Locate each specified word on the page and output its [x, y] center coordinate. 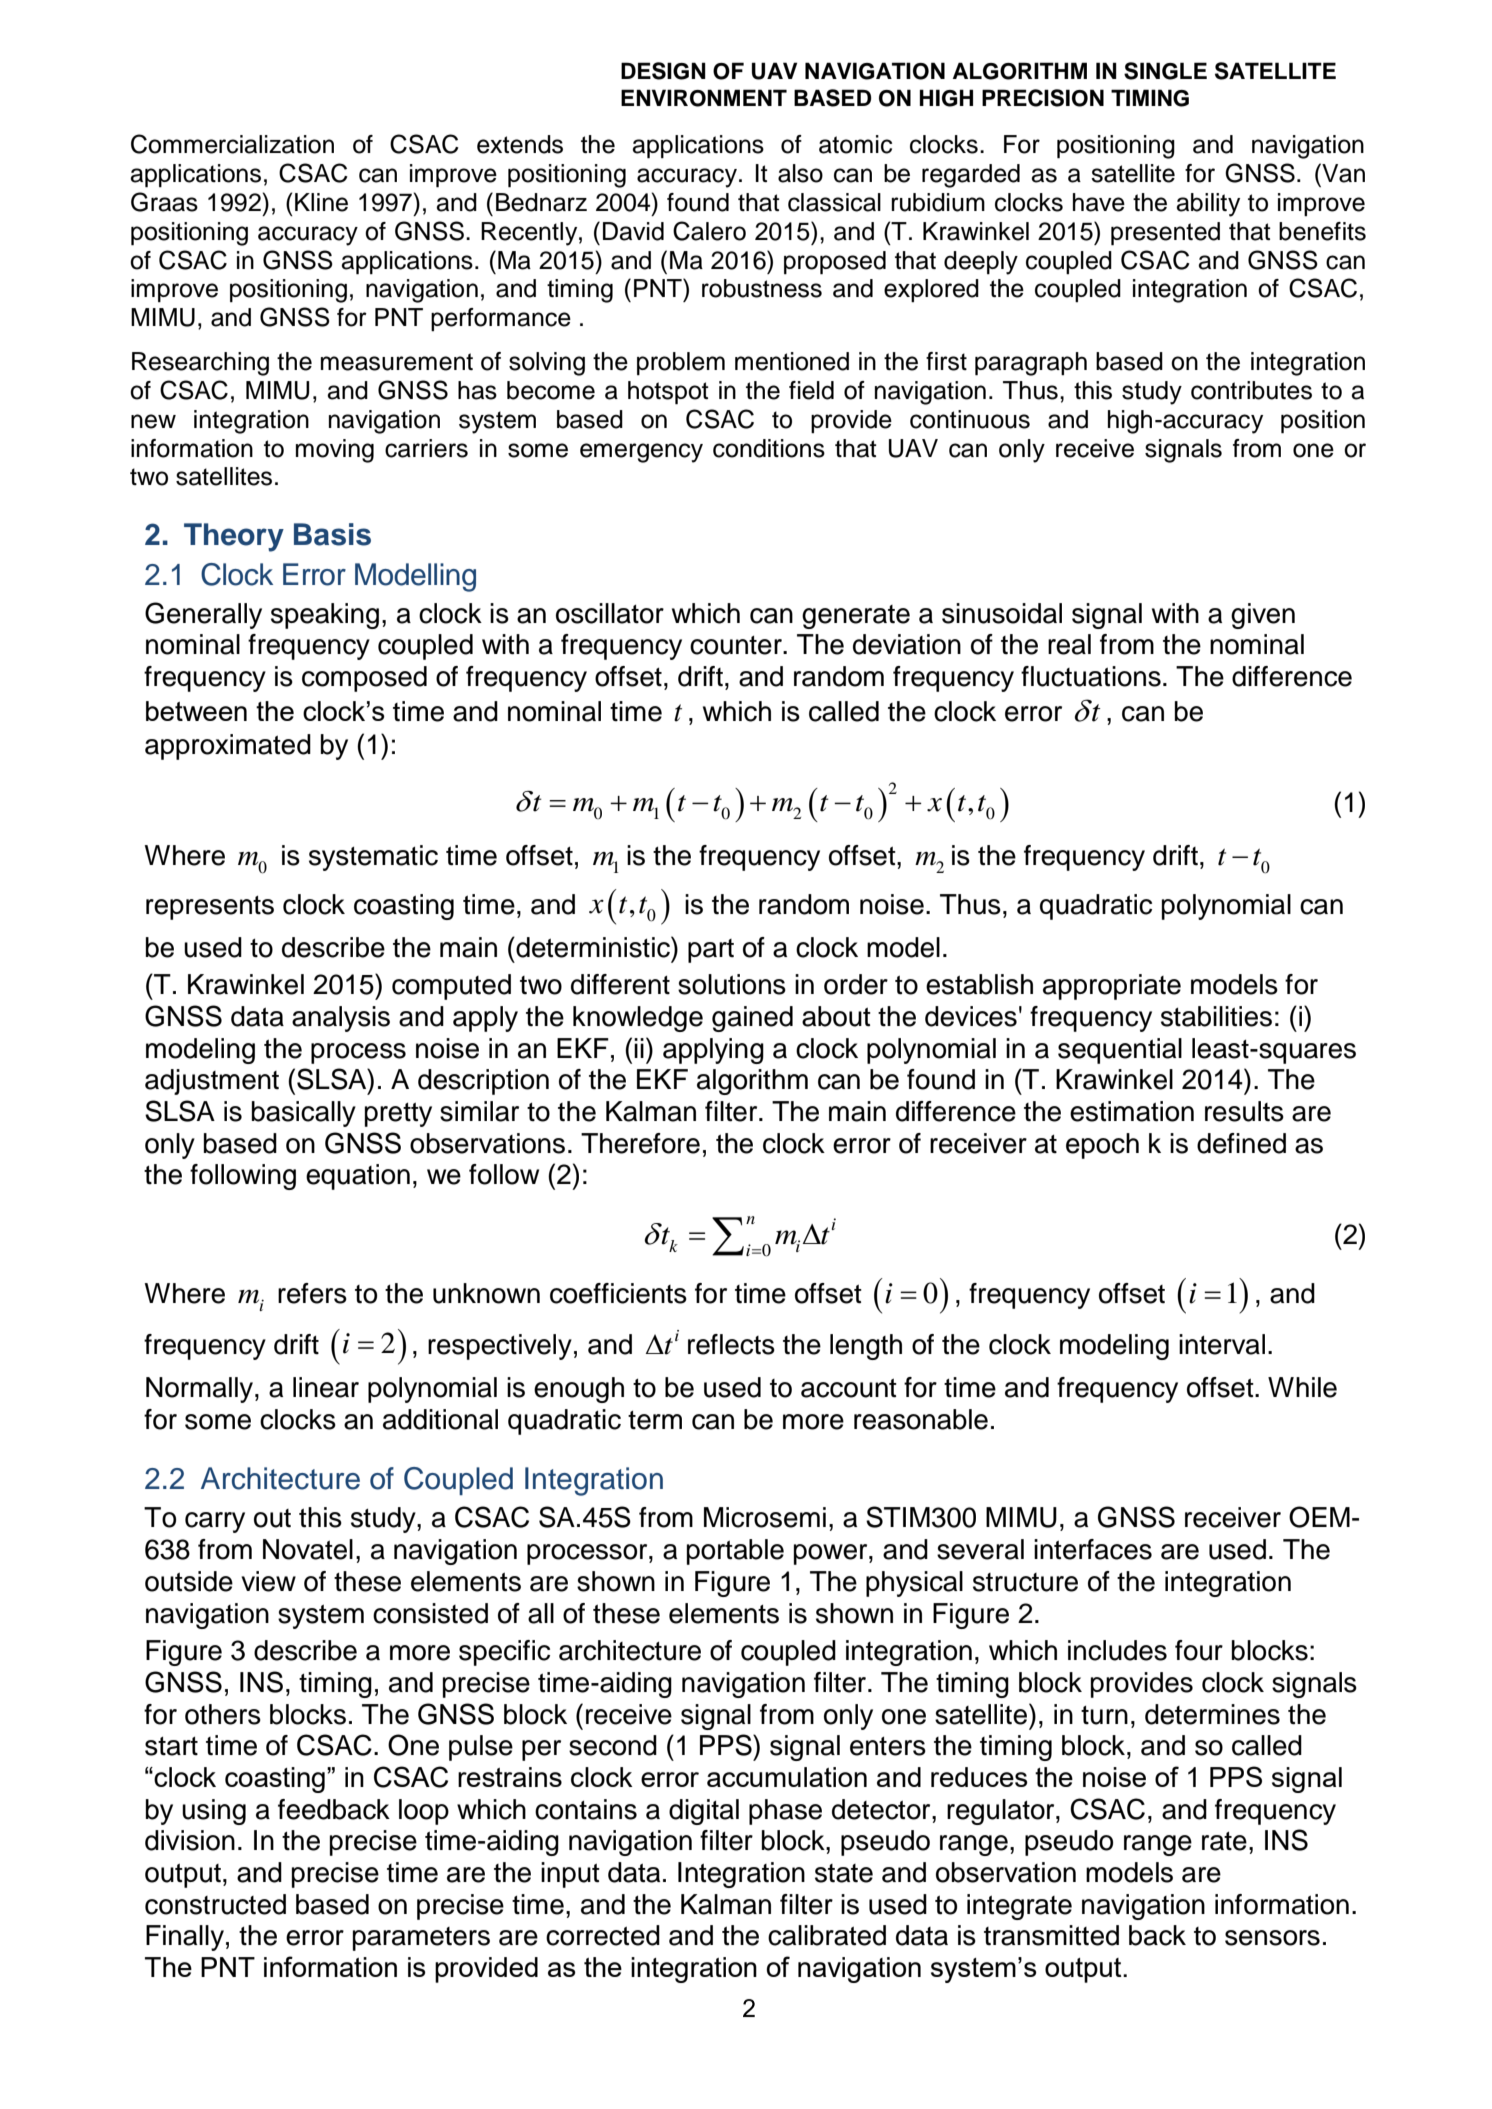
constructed [215, 1904]
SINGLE [1165, 71]
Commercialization [232, 144]
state [844, 1873]
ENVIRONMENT [704, 98]
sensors [1272, 1938]
